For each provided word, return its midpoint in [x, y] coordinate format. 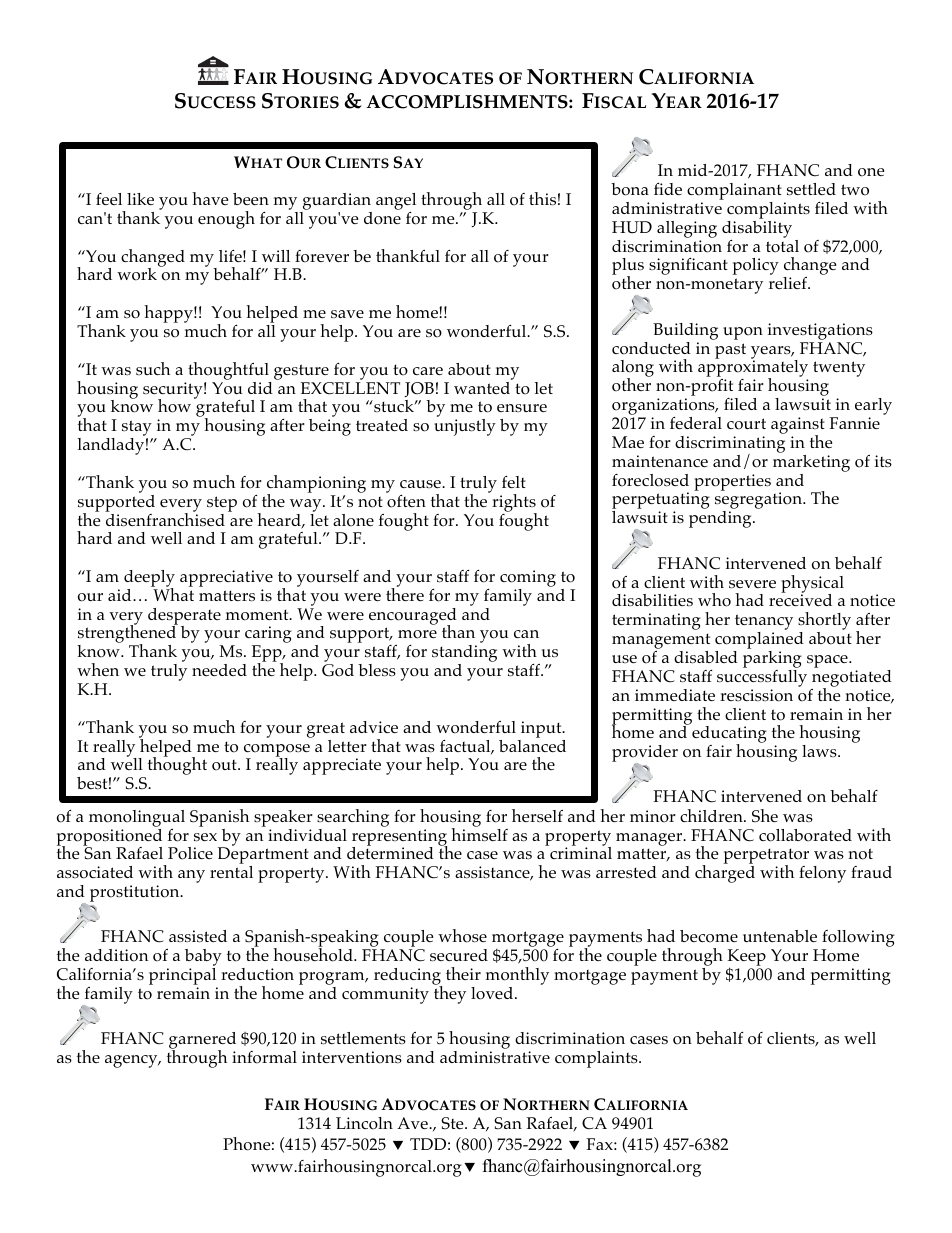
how [174, 406]
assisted [198, 936]
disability [757, 228]
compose [277, 751]
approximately [753, 369]
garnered [202, 1042]
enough [226, 220]
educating [729, 736]
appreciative [226, 580]
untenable [780, 936]
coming [528, 580]
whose [462, 936]
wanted [482, 388]
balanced [532, 744]
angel [396, 203]
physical [812, 585]
